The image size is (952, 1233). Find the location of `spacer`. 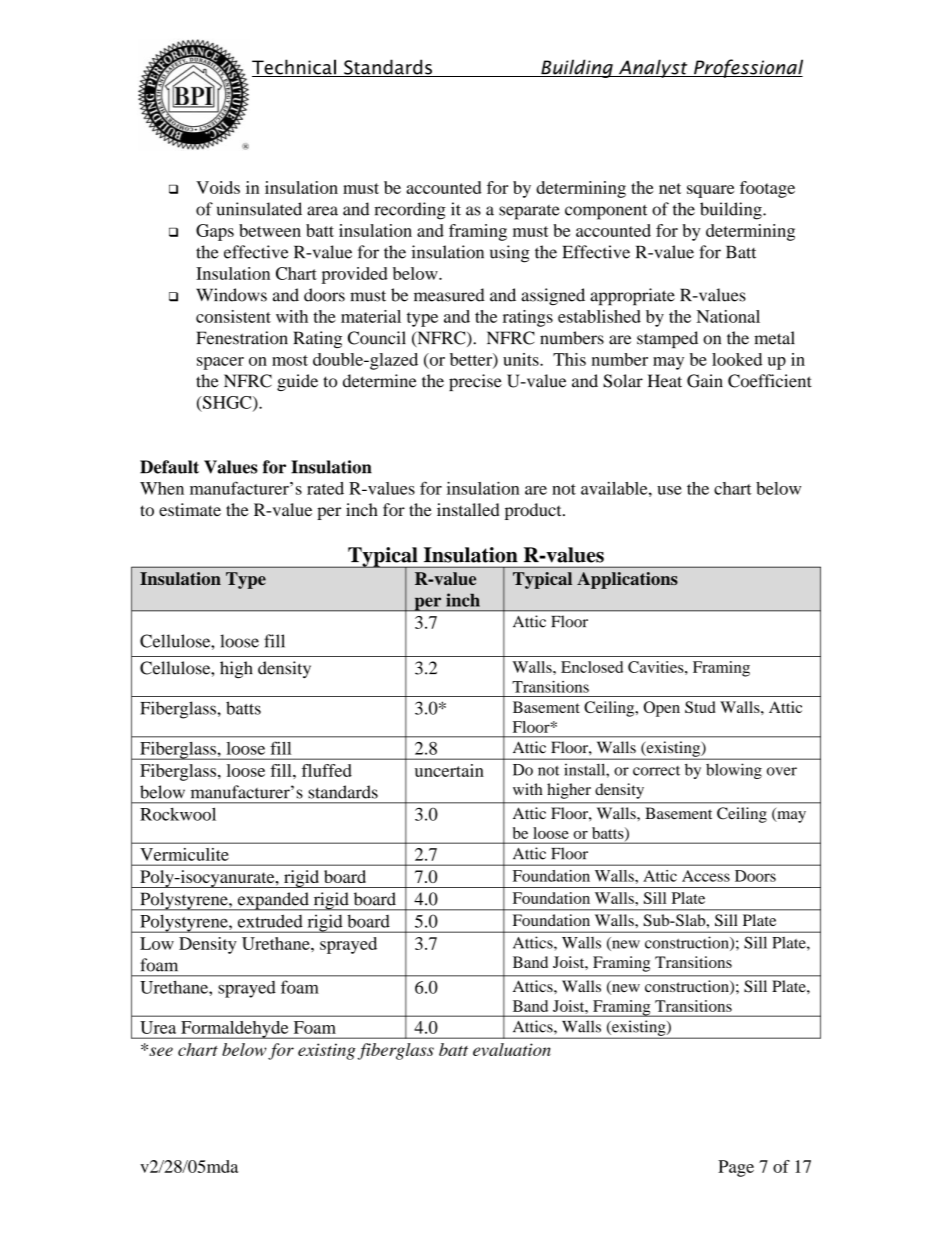

spacer is located at coordinates (220, 363).
